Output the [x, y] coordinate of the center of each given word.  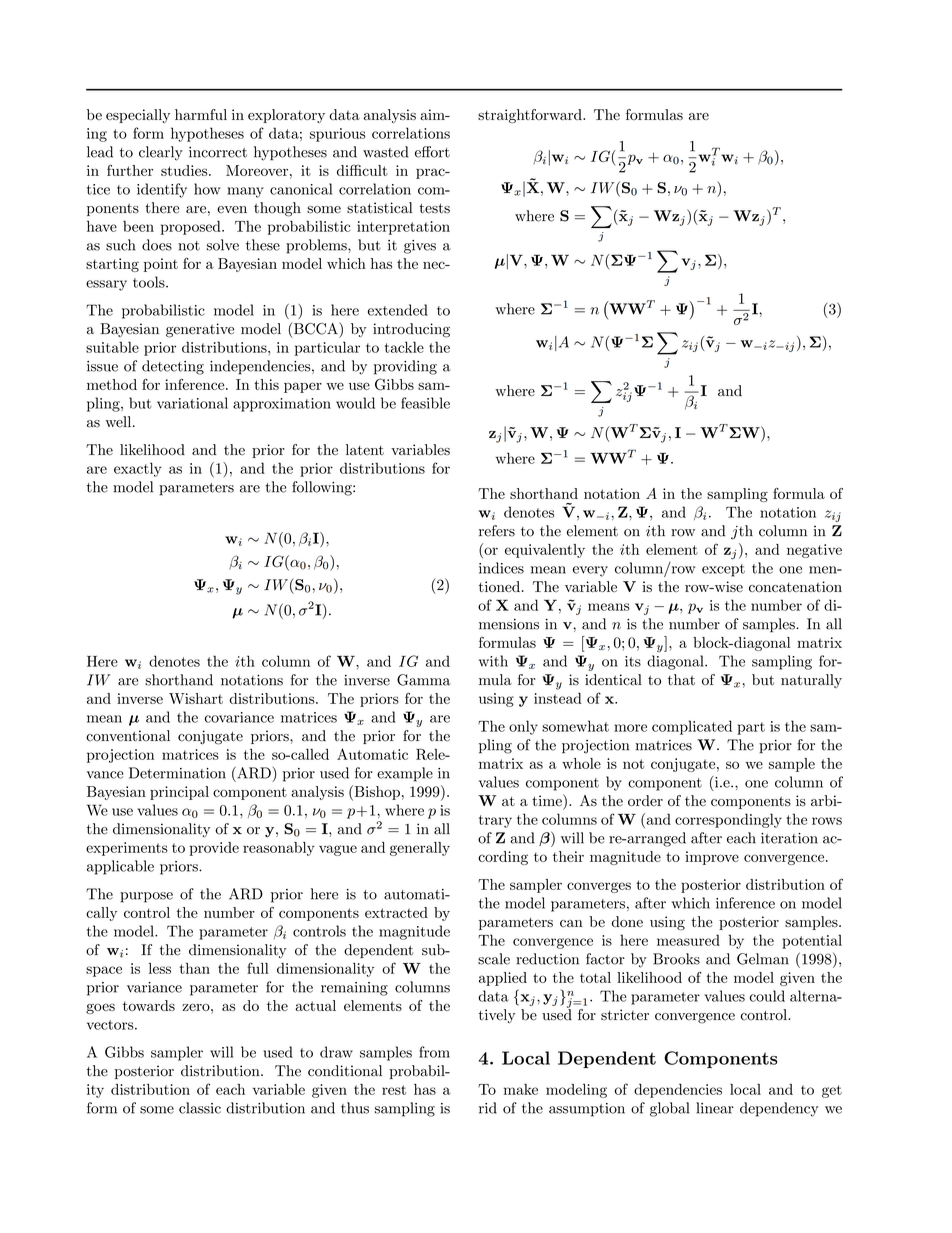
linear [715, 1108]
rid [488, 1108]
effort [432, 152]
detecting [173, 367]
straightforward [531, 116]
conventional [128, 736]
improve [712, 858]
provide [214, 849]
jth [742, 532]
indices [501, 568]
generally [420, 849]
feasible [425, 403]
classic [200, 1108]
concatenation [795, 586]
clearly [161, 153]
